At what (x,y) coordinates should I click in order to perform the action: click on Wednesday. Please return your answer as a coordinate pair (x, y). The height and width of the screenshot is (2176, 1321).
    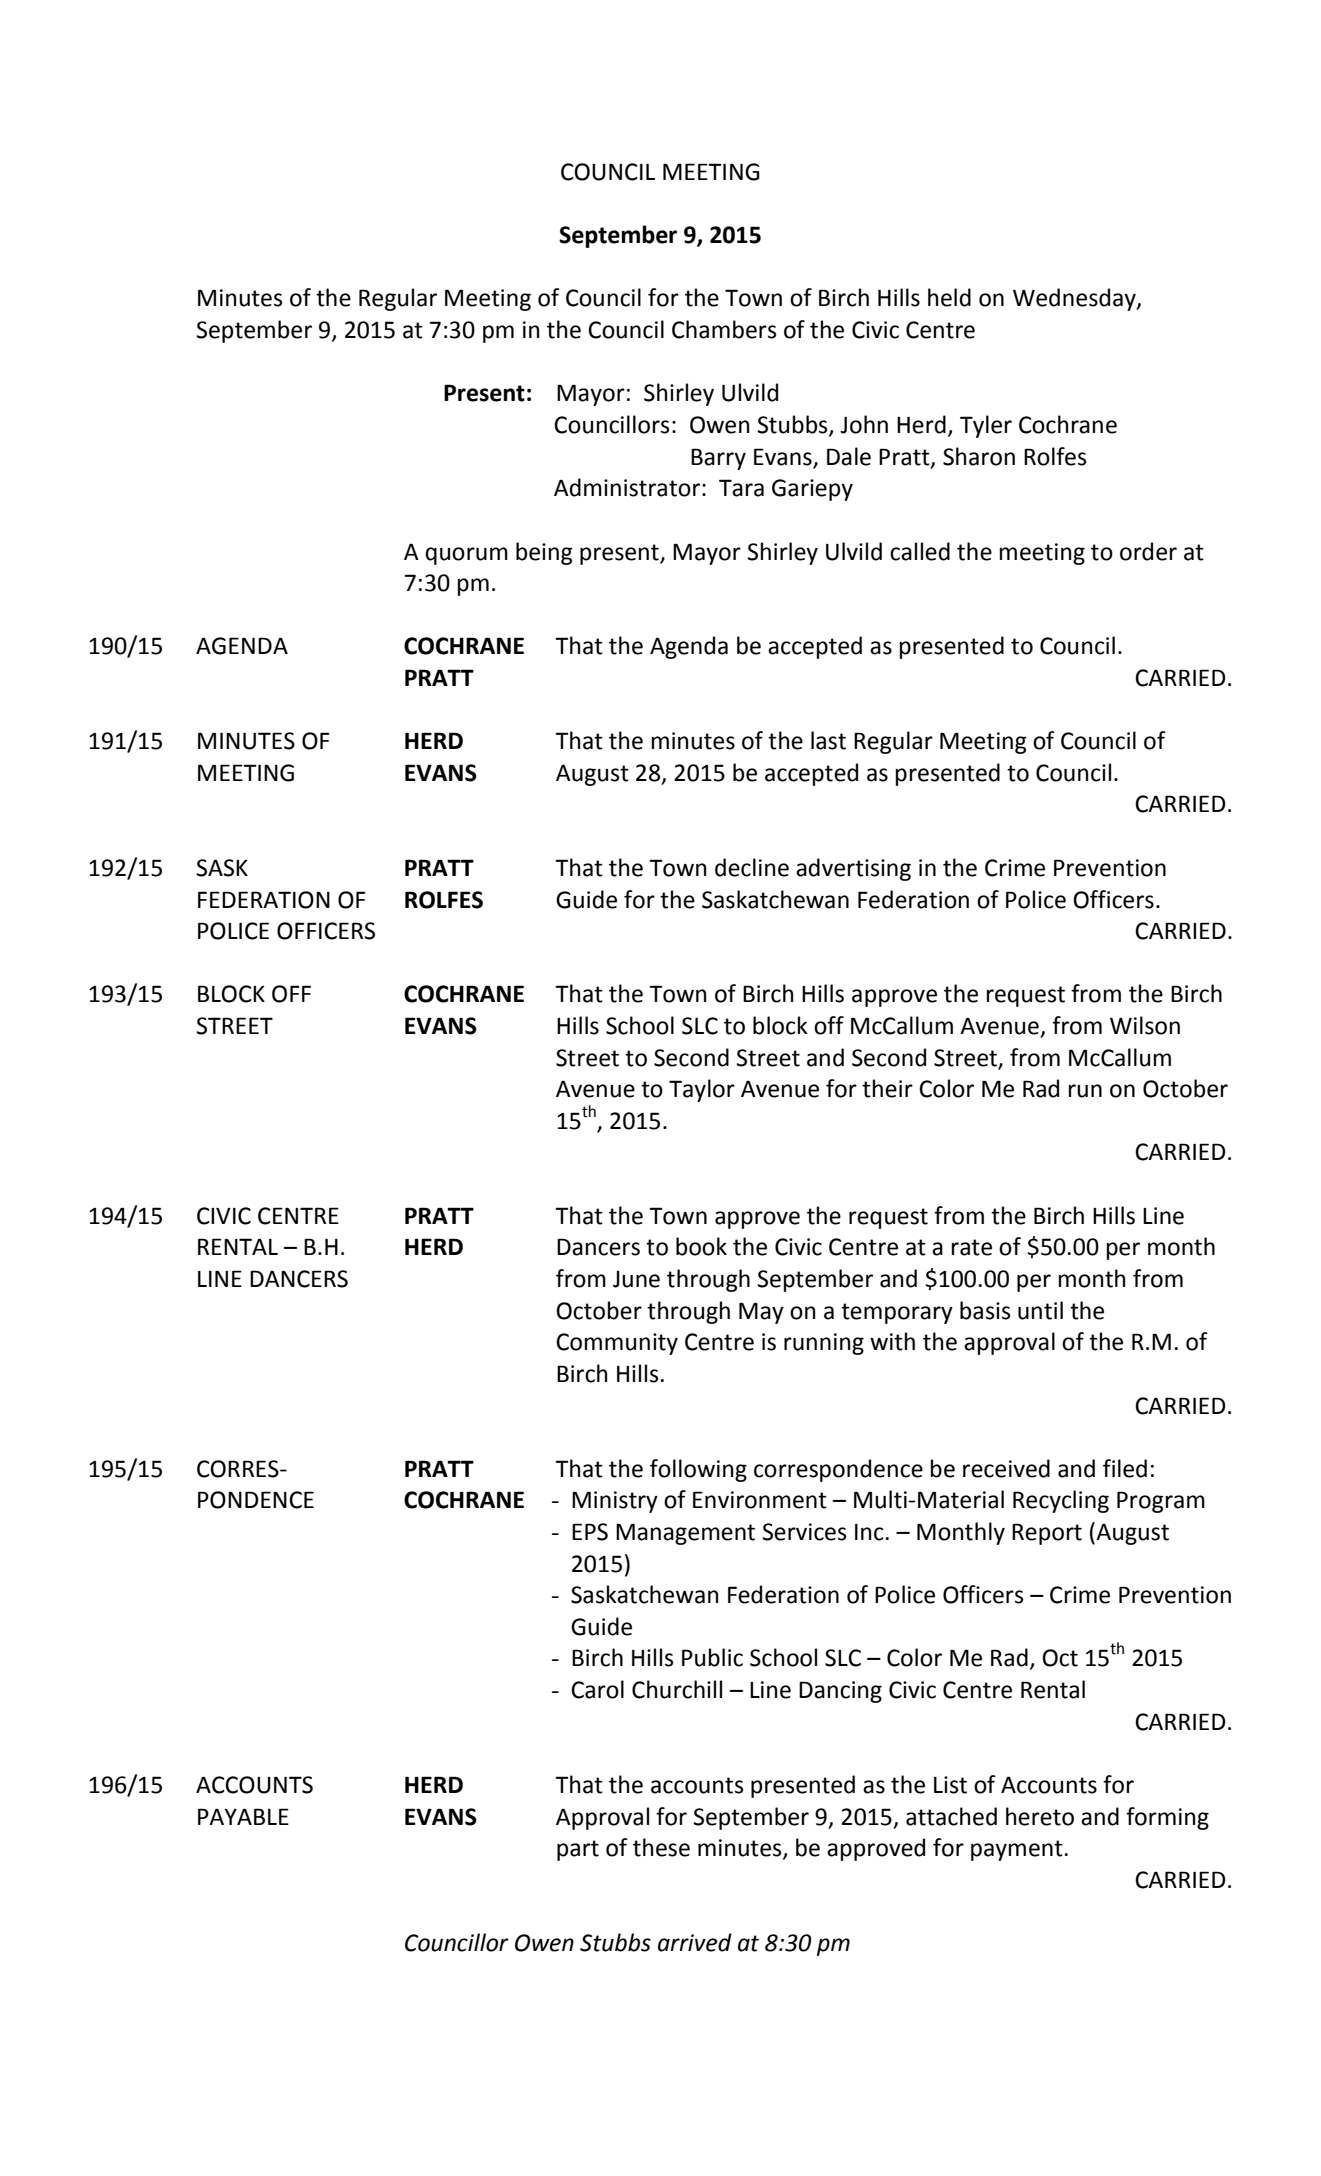
    Looking at the image, I should click on (1075, 299).
